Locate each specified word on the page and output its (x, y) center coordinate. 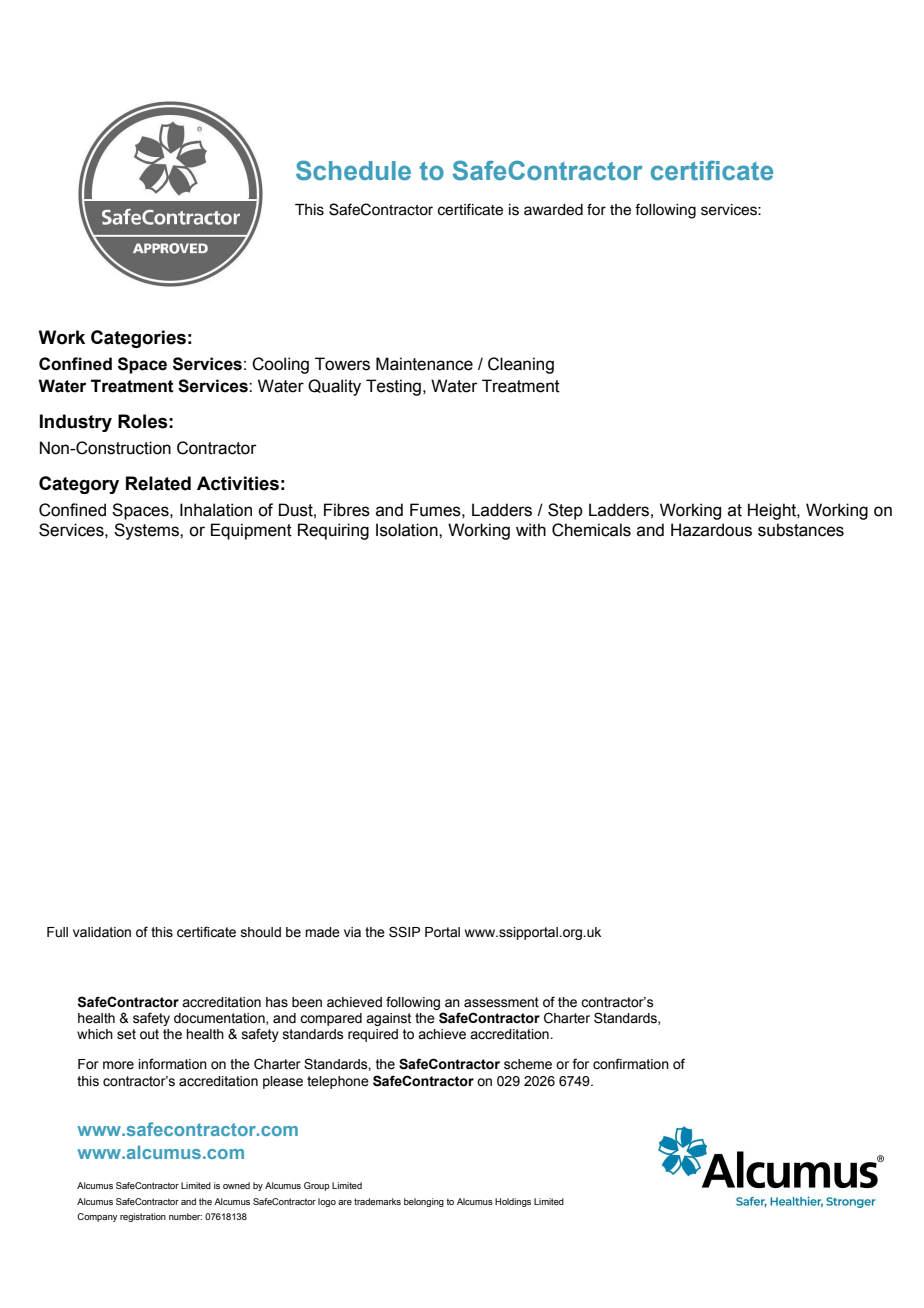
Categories (138, 339)
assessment (501, 1002)
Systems (147, 531)
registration (143, 1217)
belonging (424, 1202)
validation (102, 932)
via (352, 932)
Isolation (408, 530)
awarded (553, 210)
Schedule (353, 170)
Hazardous (711, 530)
